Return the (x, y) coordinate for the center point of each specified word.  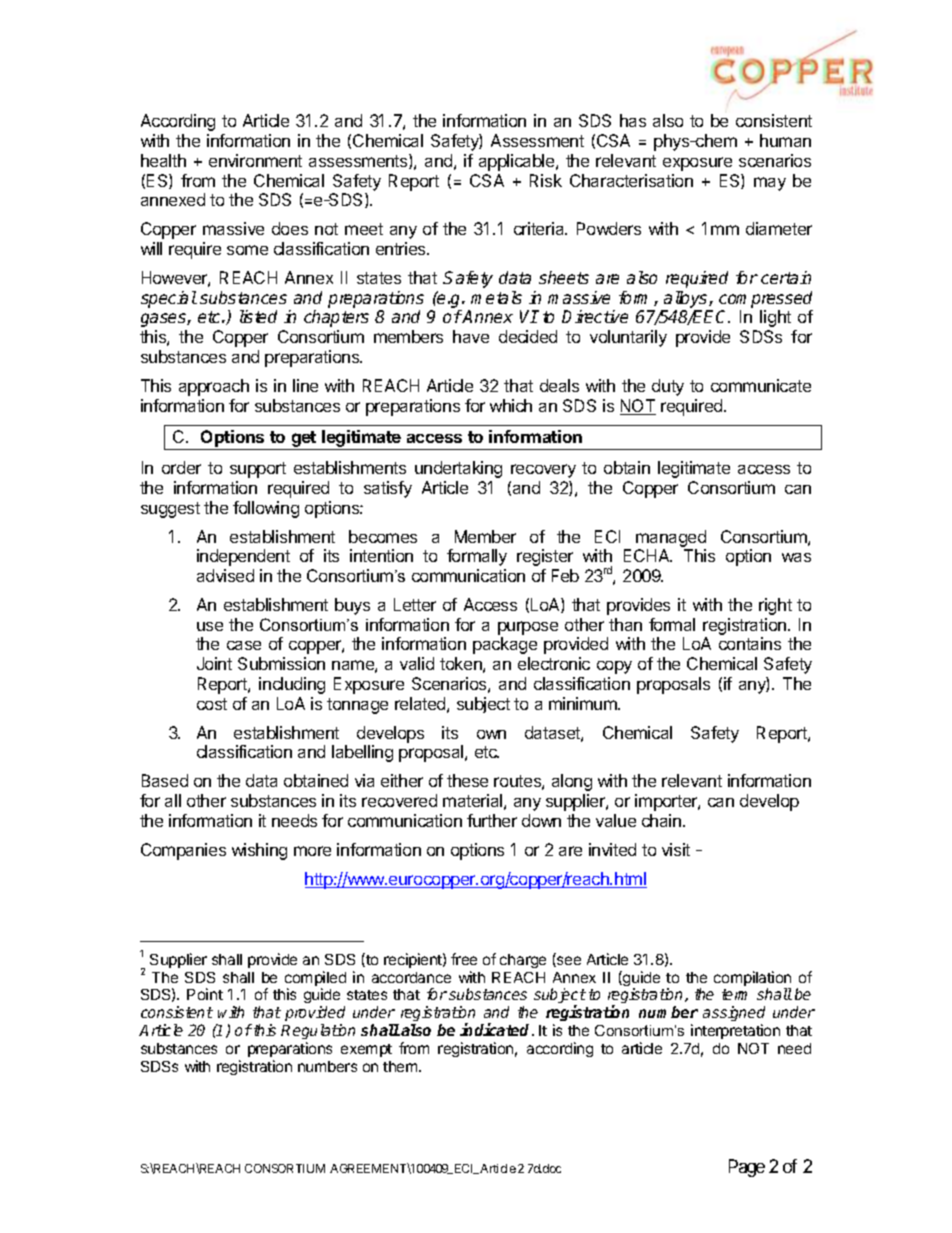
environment (255, 160)
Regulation (318, 1031)
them (401, 1066)
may (770, 184)
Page (747, 1168)
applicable (518, 162)
